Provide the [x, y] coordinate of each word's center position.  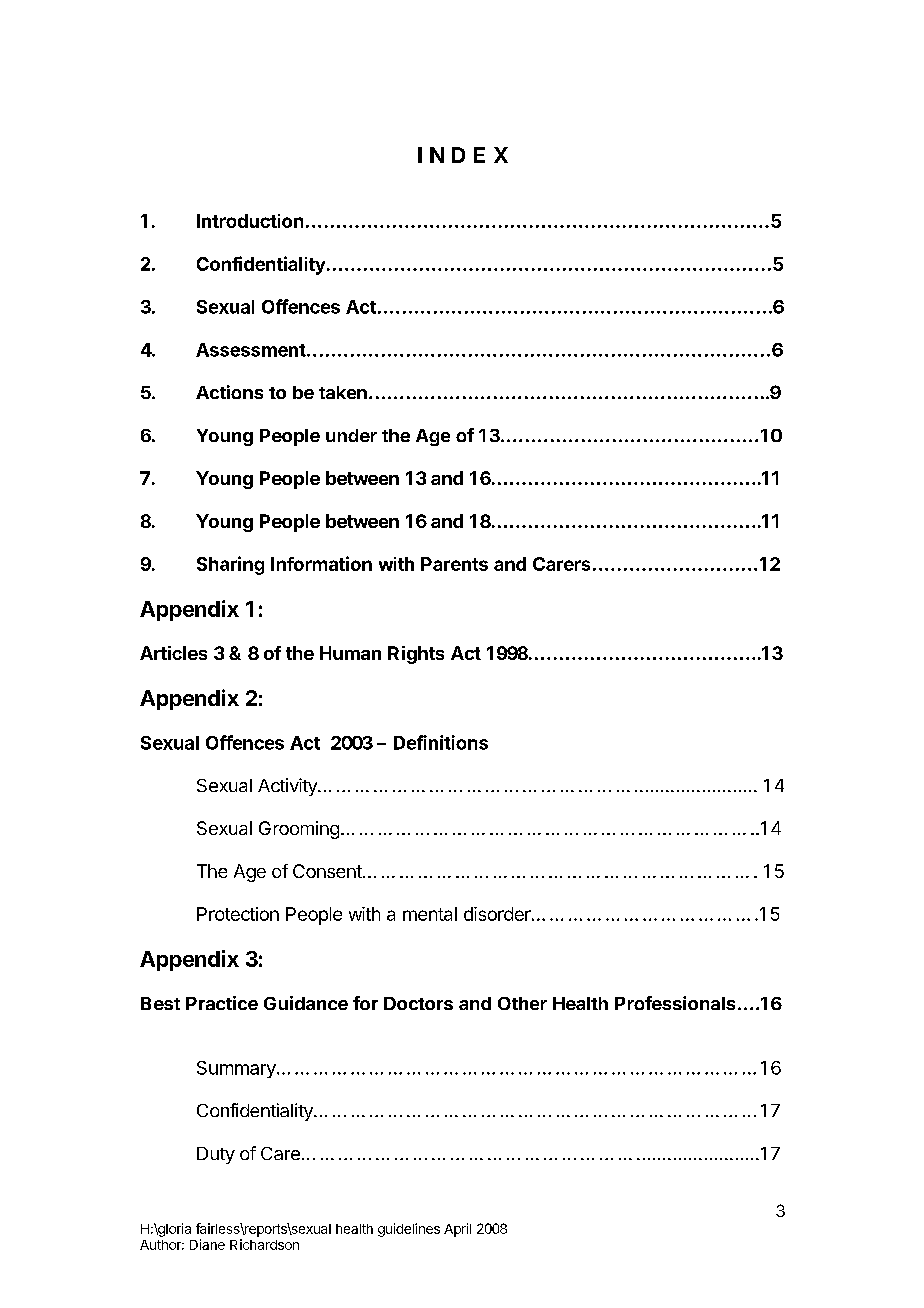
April [457, 1230]
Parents [454, 564]
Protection [238, 914]
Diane [207, 1244]
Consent [328, 871]
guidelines [409, 1230]
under [351, 435]
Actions [229, 392]
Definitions [441, 742]
